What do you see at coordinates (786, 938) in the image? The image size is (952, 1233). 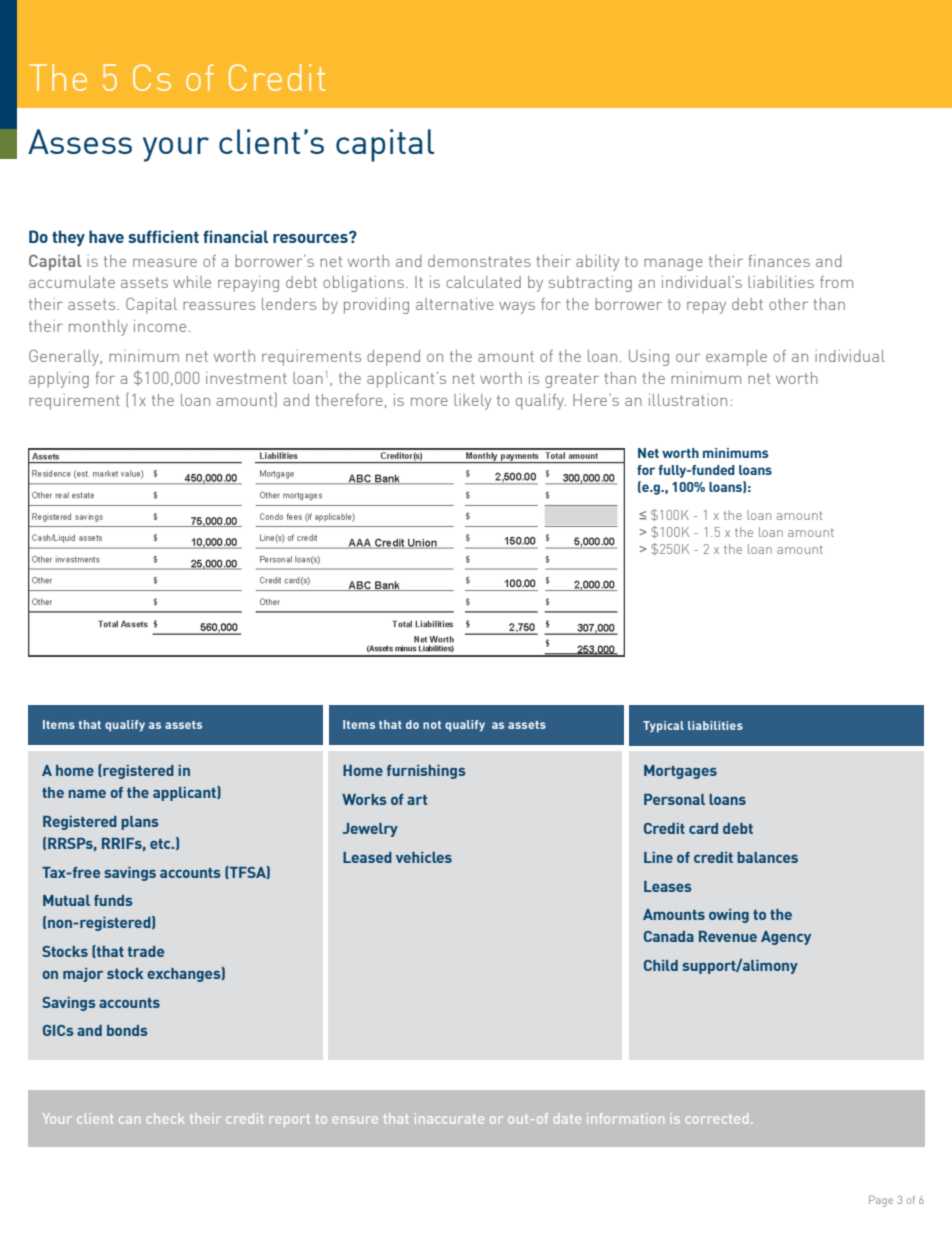 I see `Agency` at bounding box center [786, 938].
